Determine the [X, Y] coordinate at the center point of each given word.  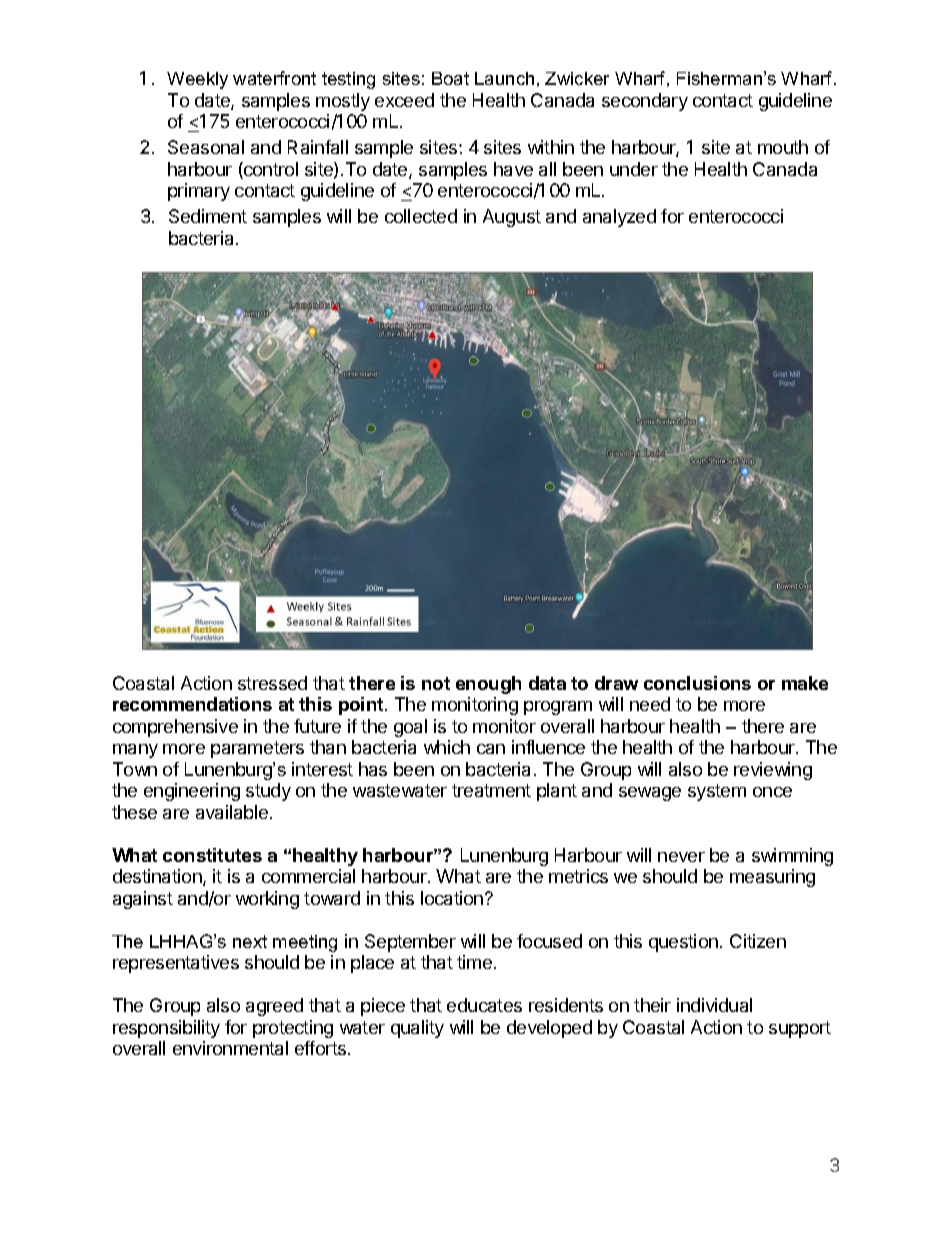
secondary [645, 102]
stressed [272, 683]
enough [488, 685]
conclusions [697, 683]
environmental [230, 1048]
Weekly [197, 80]
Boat [450, 78]
